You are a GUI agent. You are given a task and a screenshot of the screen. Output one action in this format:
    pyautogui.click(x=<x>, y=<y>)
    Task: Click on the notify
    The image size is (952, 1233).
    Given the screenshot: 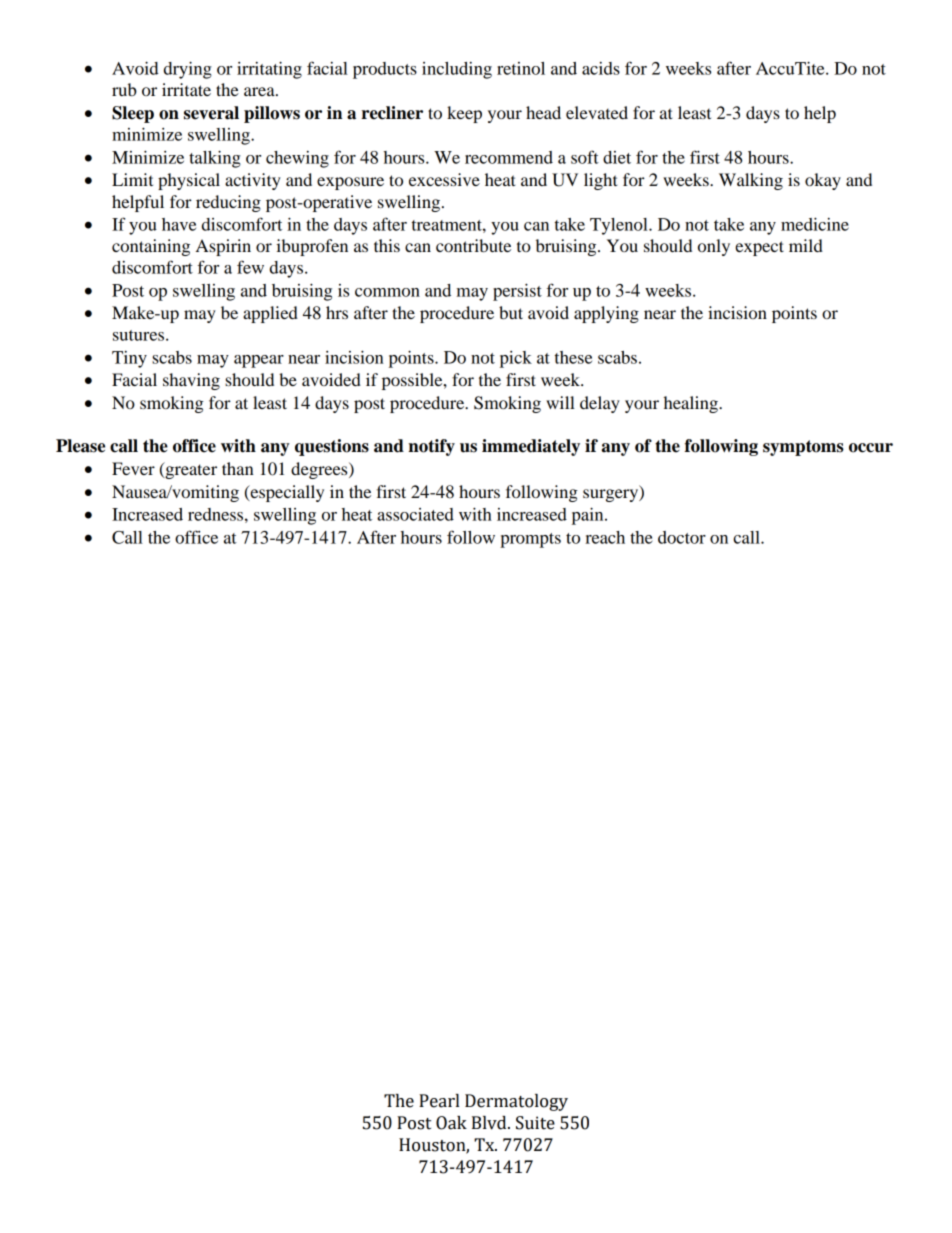 What is the action you would take?
    pyautogui.click(x=431, y=447)
